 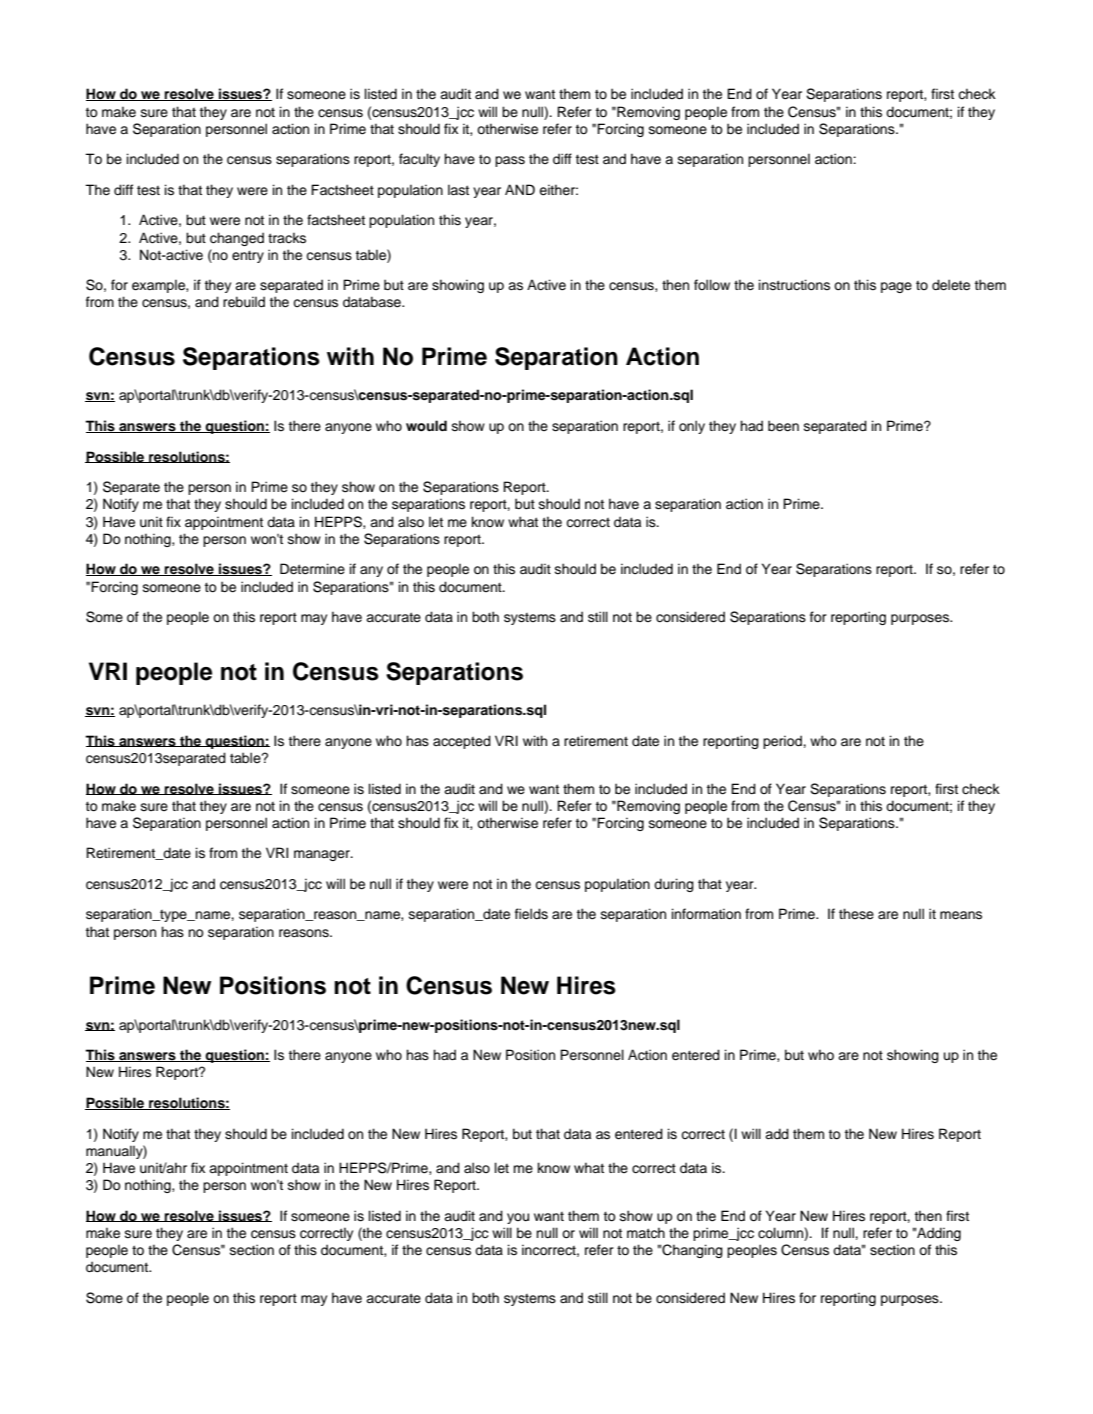 What do you see at coordinates (646, 1232) in the image?
I see `match` at bounding box center [646, 1232].
